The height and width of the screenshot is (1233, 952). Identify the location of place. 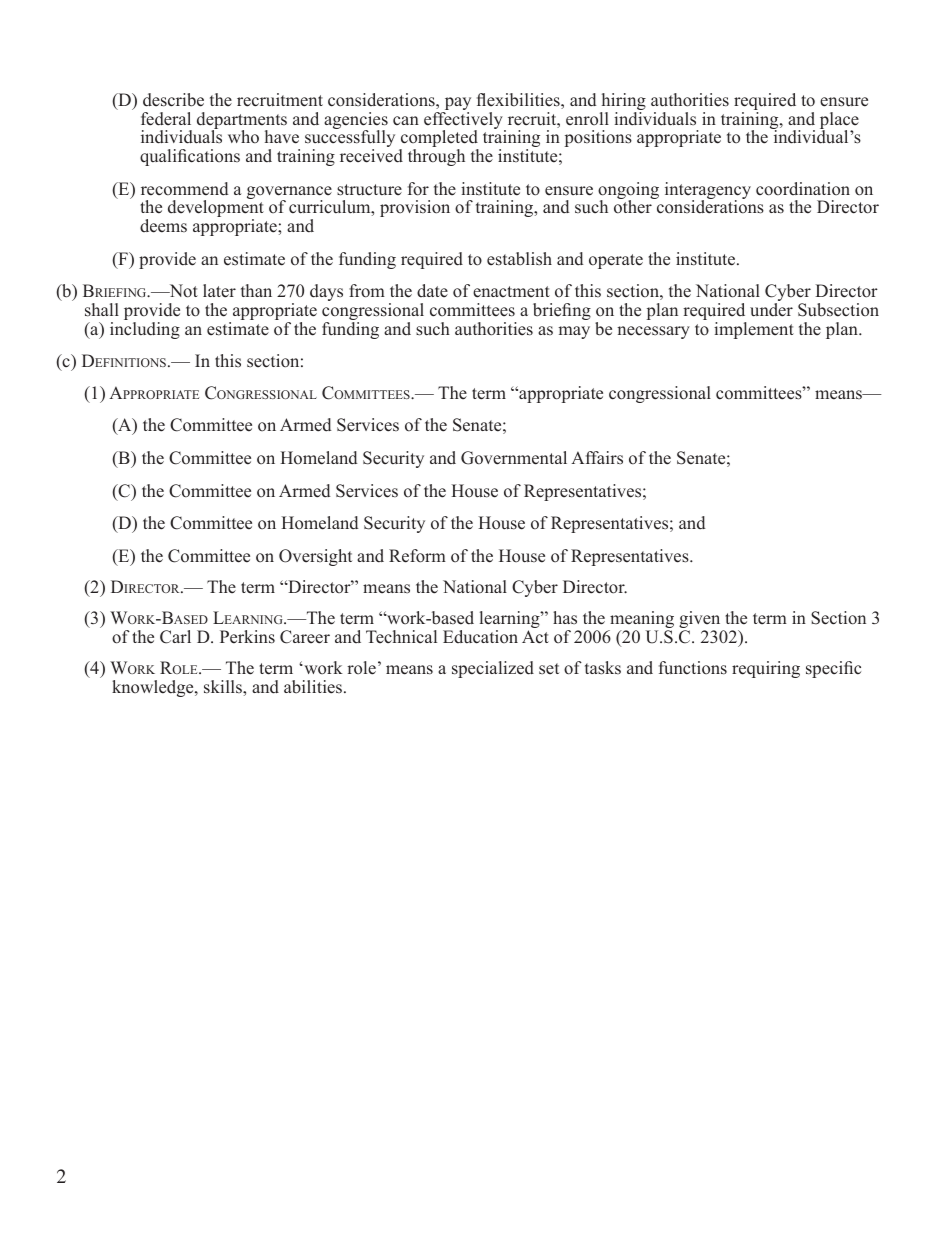
(839, 121).
